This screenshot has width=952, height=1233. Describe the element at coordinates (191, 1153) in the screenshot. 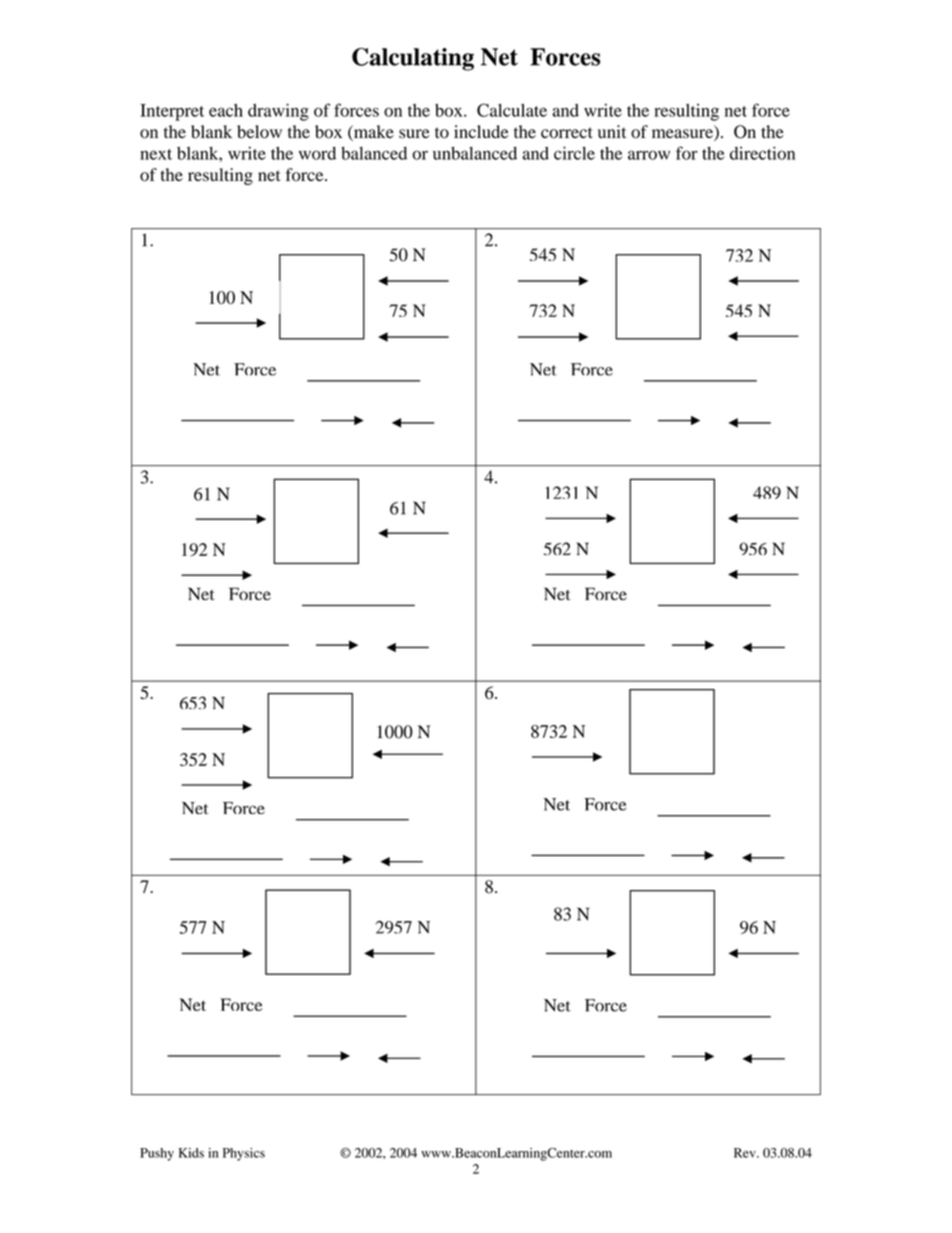

I see `Kids` at that location.
